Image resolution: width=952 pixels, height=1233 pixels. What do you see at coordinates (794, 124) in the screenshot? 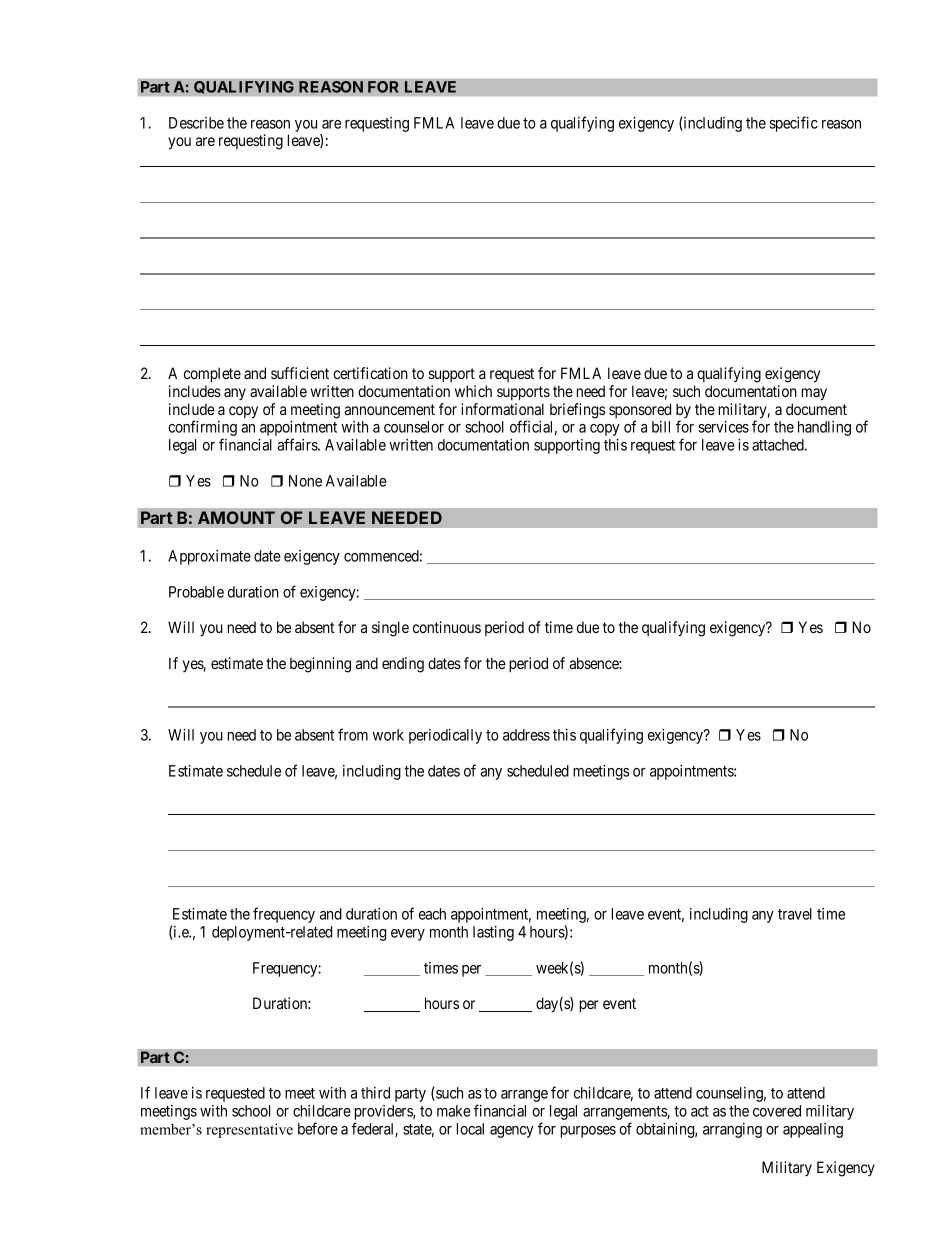
I see `specific` at bounding box center [794, 124].
